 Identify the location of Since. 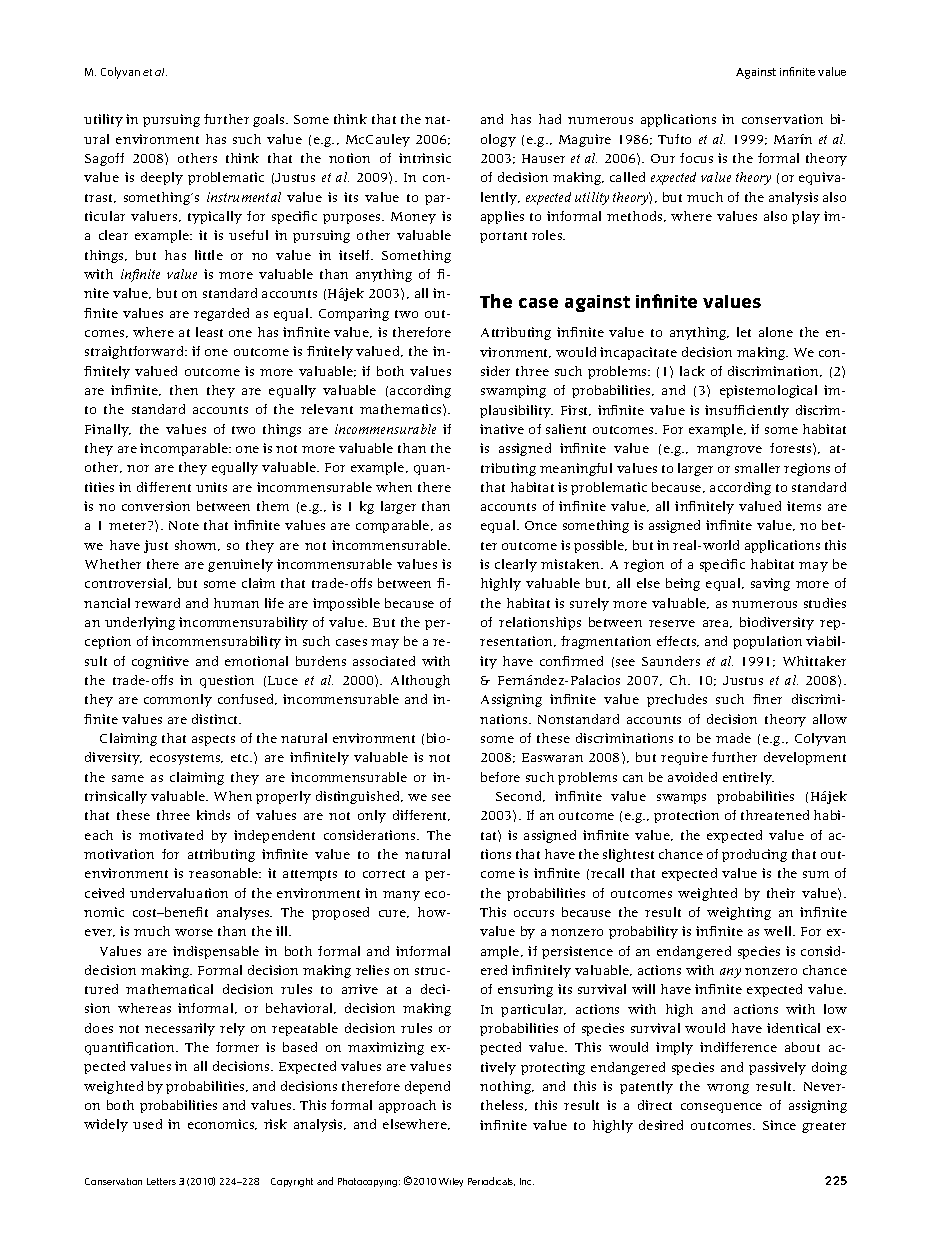
(779, 1125).
